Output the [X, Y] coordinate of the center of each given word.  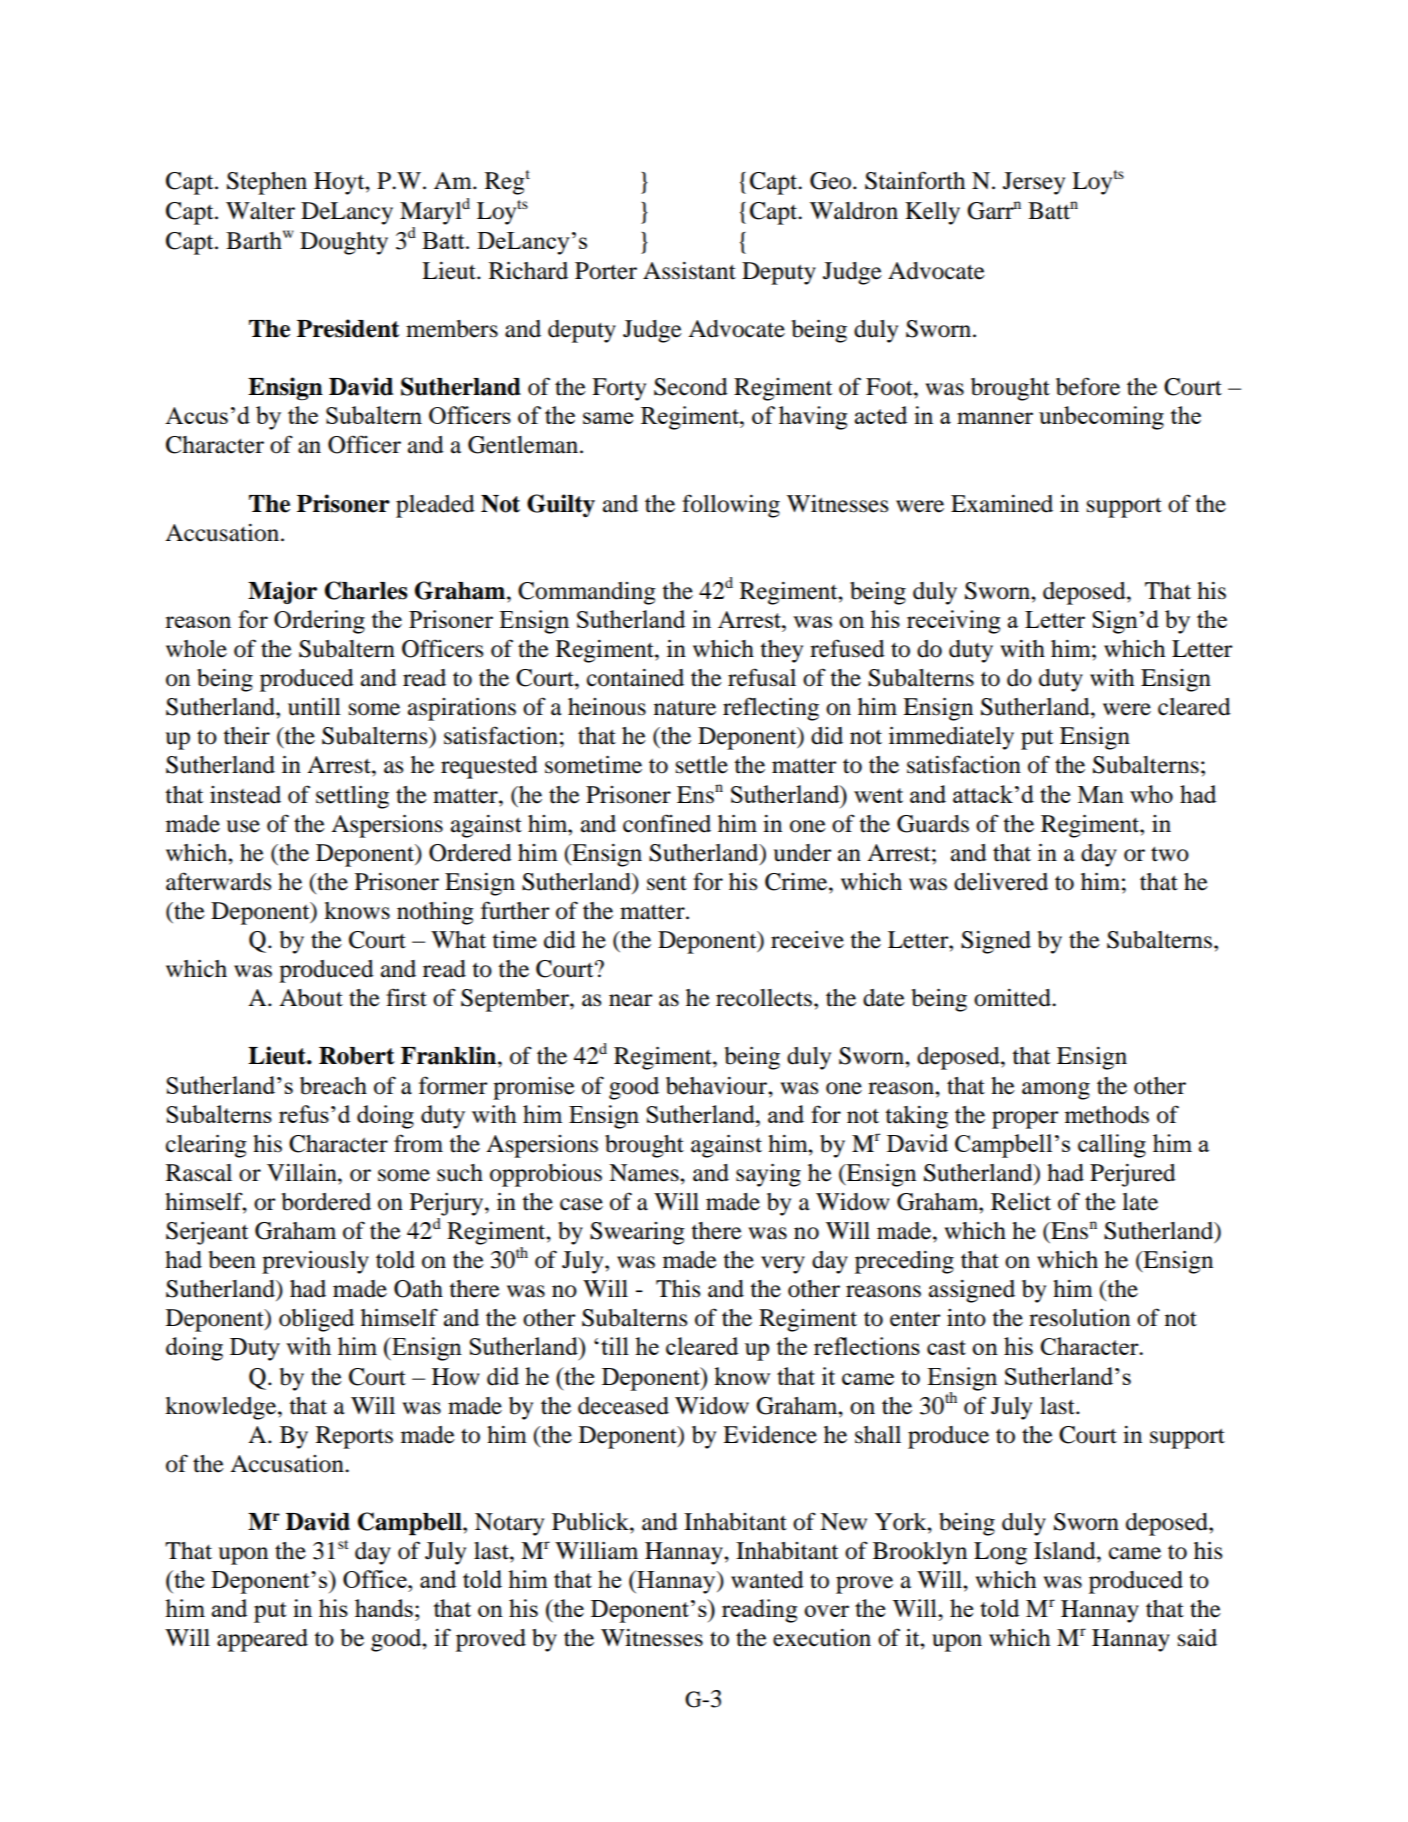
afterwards [218, 881]
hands [384, 1608]
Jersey [1034, 183]
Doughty [344, 243]
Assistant [689, 271]
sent [667, 883]
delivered [1001, 882]
